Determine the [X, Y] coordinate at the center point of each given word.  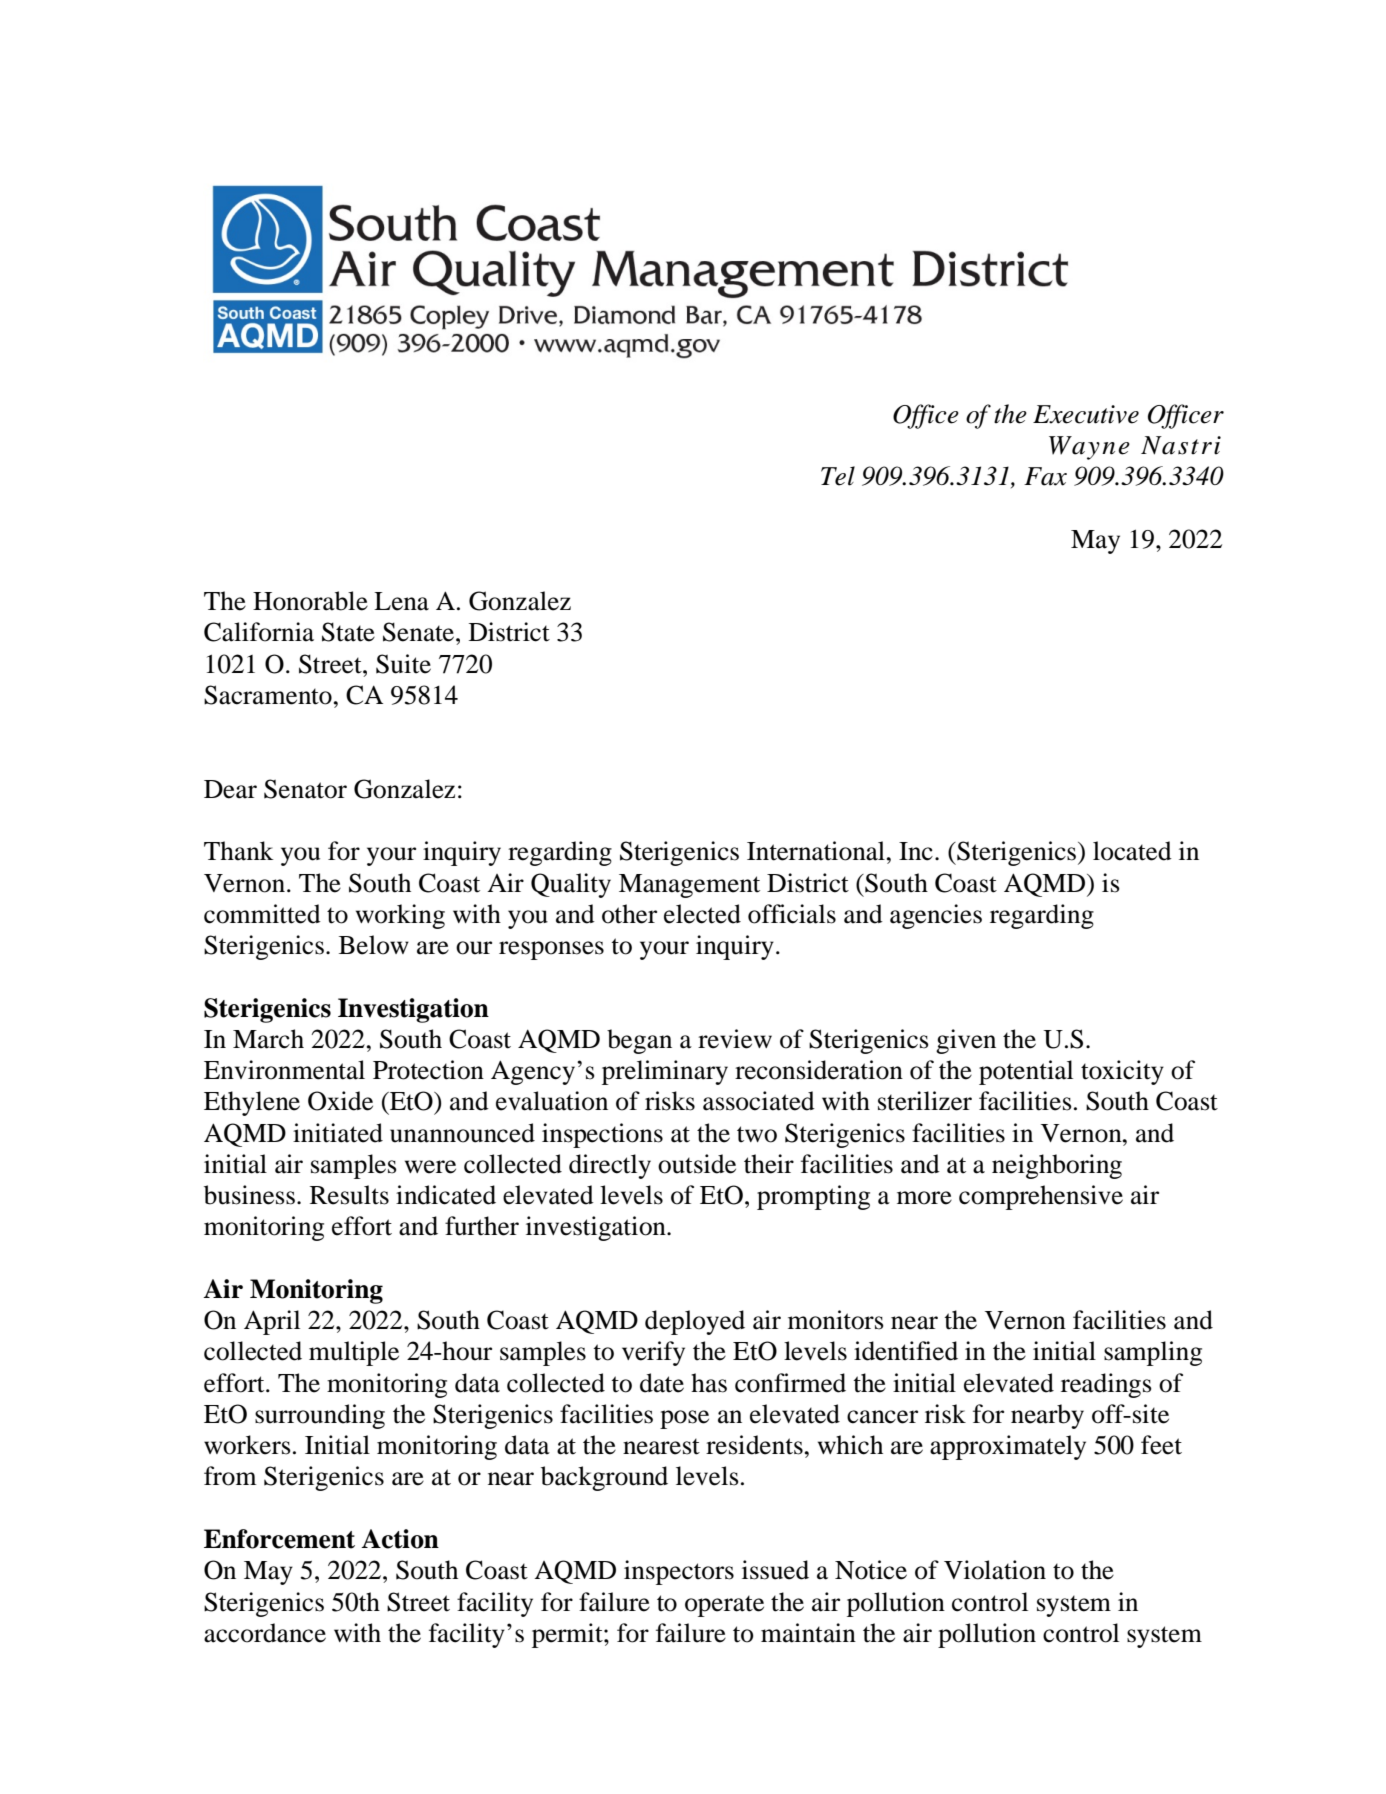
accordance [265, 1633]
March [268, 1039]
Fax [1045, 476]
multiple [354, 1353]
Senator [305, 789]
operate [724, 1606]
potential [1026, 1072]
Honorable [310, 601]
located [1132, 851]
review [735, 1039]
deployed [695, 1322]
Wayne [1089, 448]
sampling [1153, 1353]
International [817, 851]
